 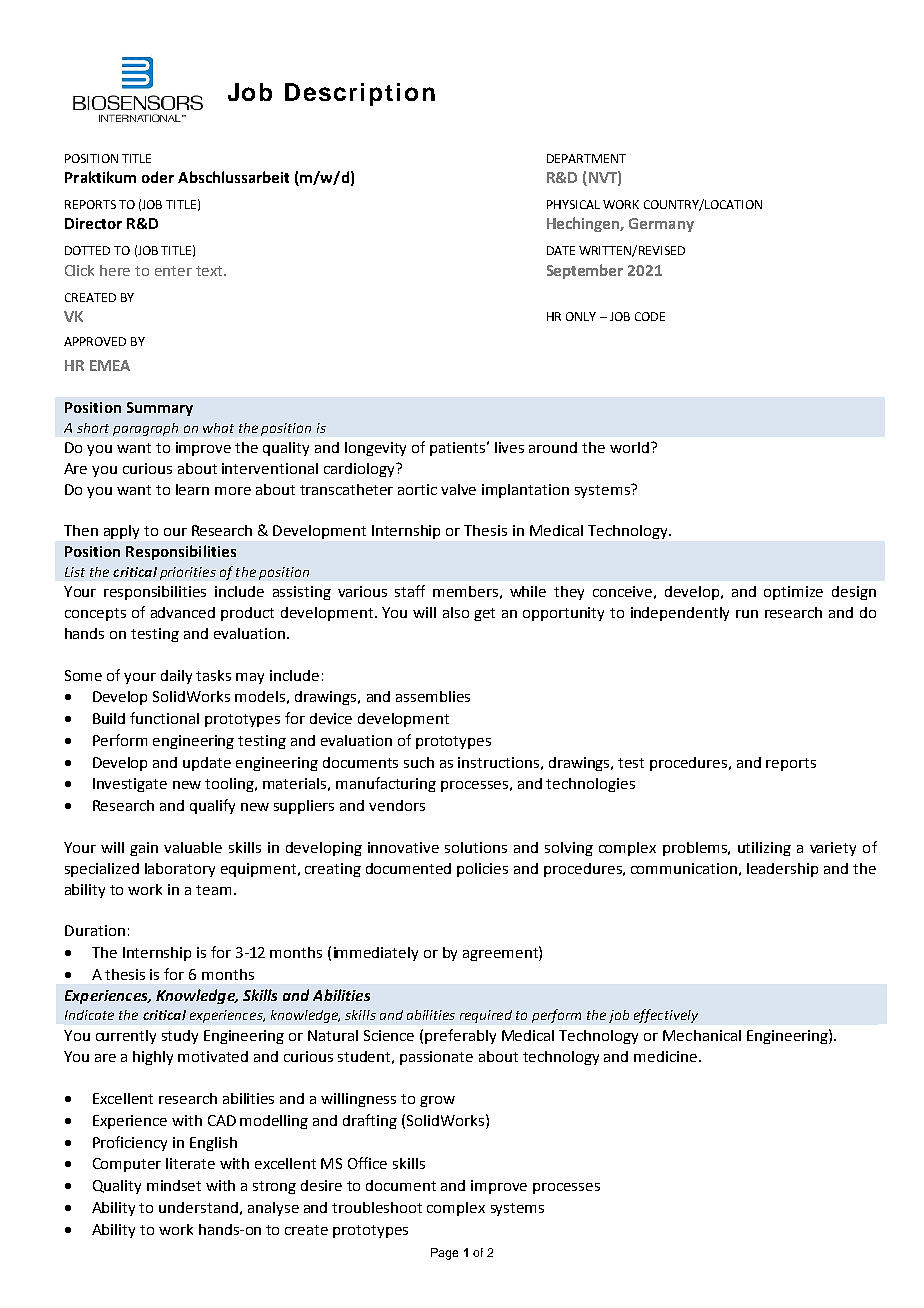 What do you see at coordinates (176, 677) in the screenshot?
I see `daily` at bounding box center [176, 677].
